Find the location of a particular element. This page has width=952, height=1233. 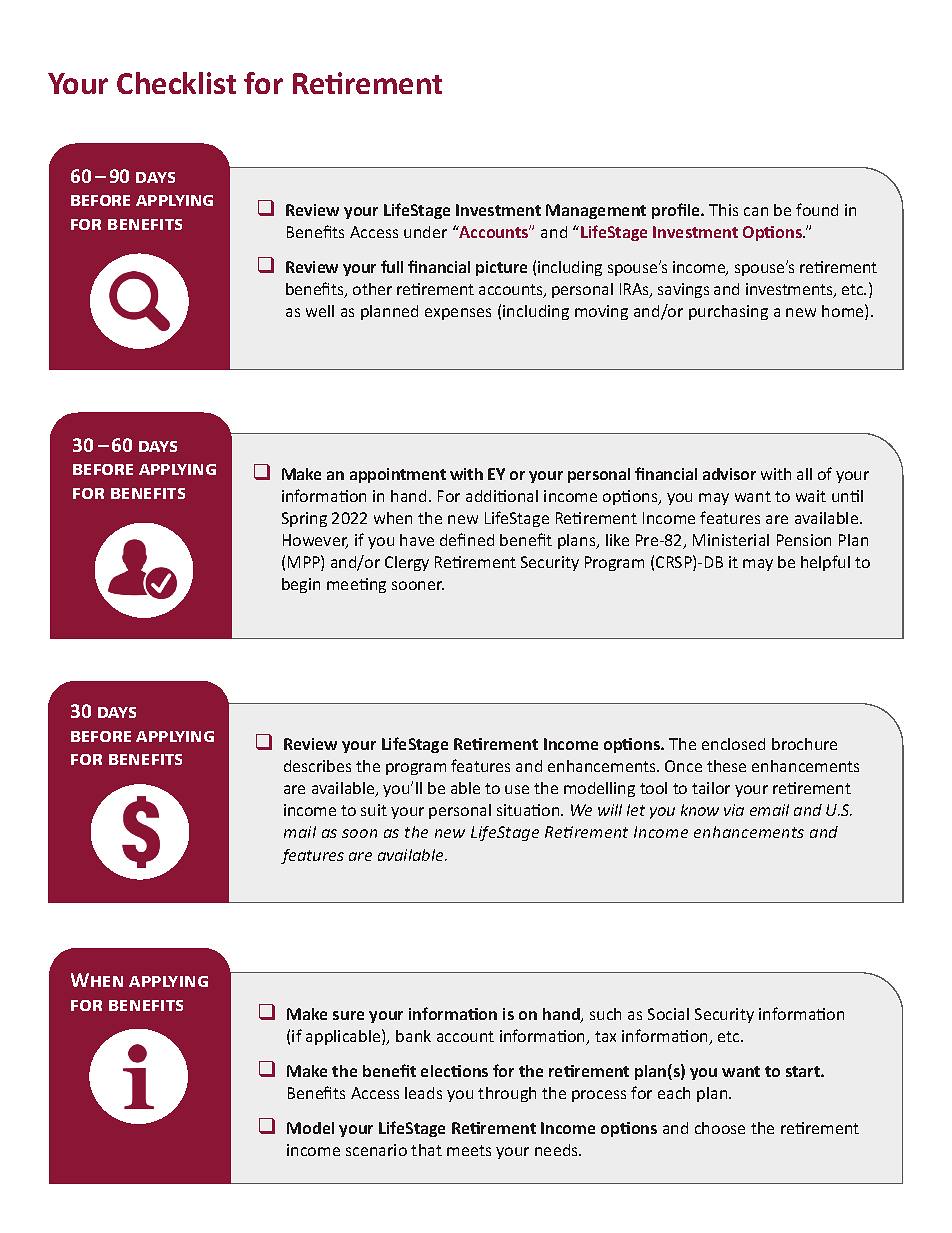

Checklist is located at coordinates (176, 83).
